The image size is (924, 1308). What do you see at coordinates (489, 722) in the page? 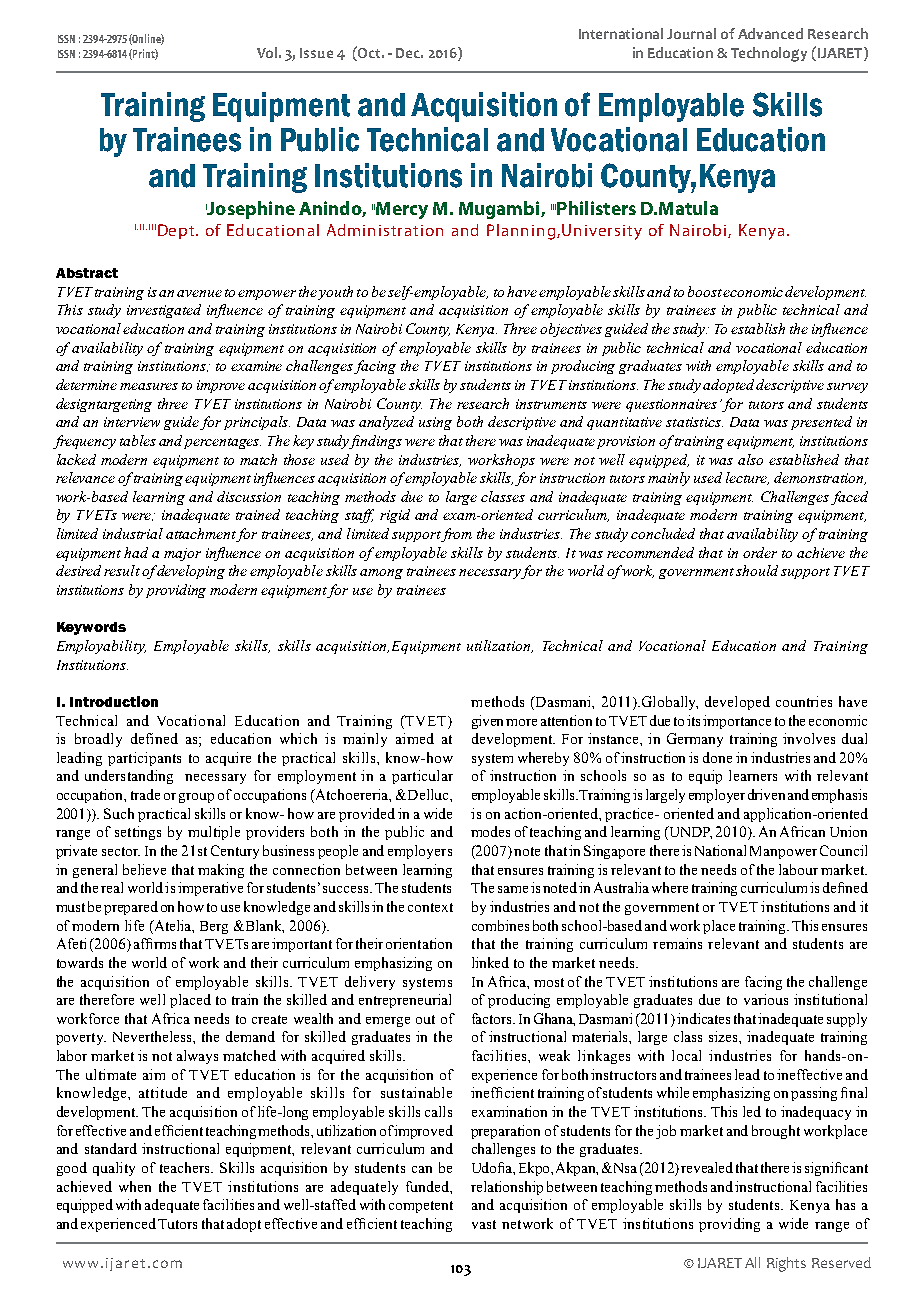
I see `given` at bounding box center [489, 722].
